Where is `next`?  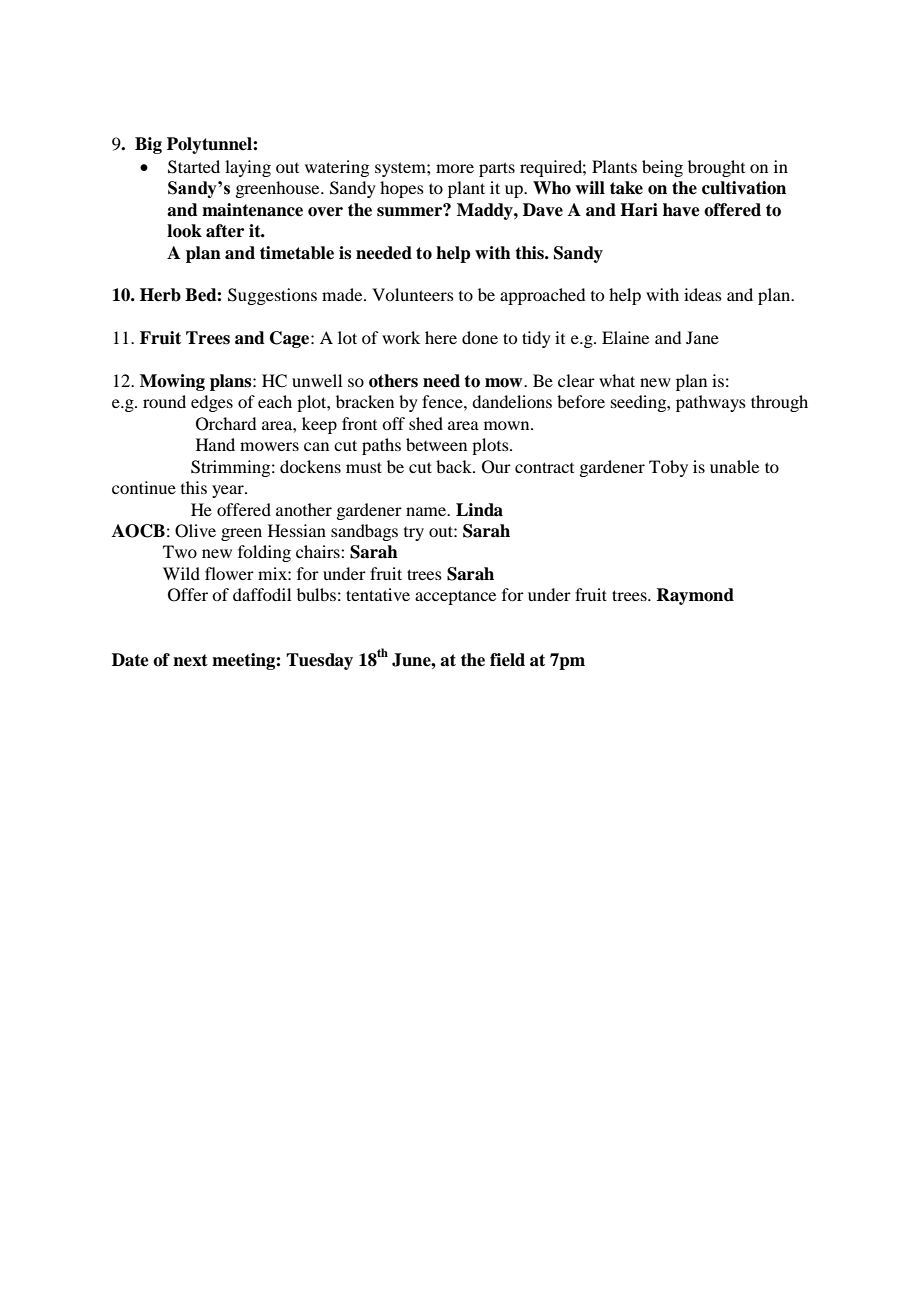
next is located at coordinates (190, 660).
